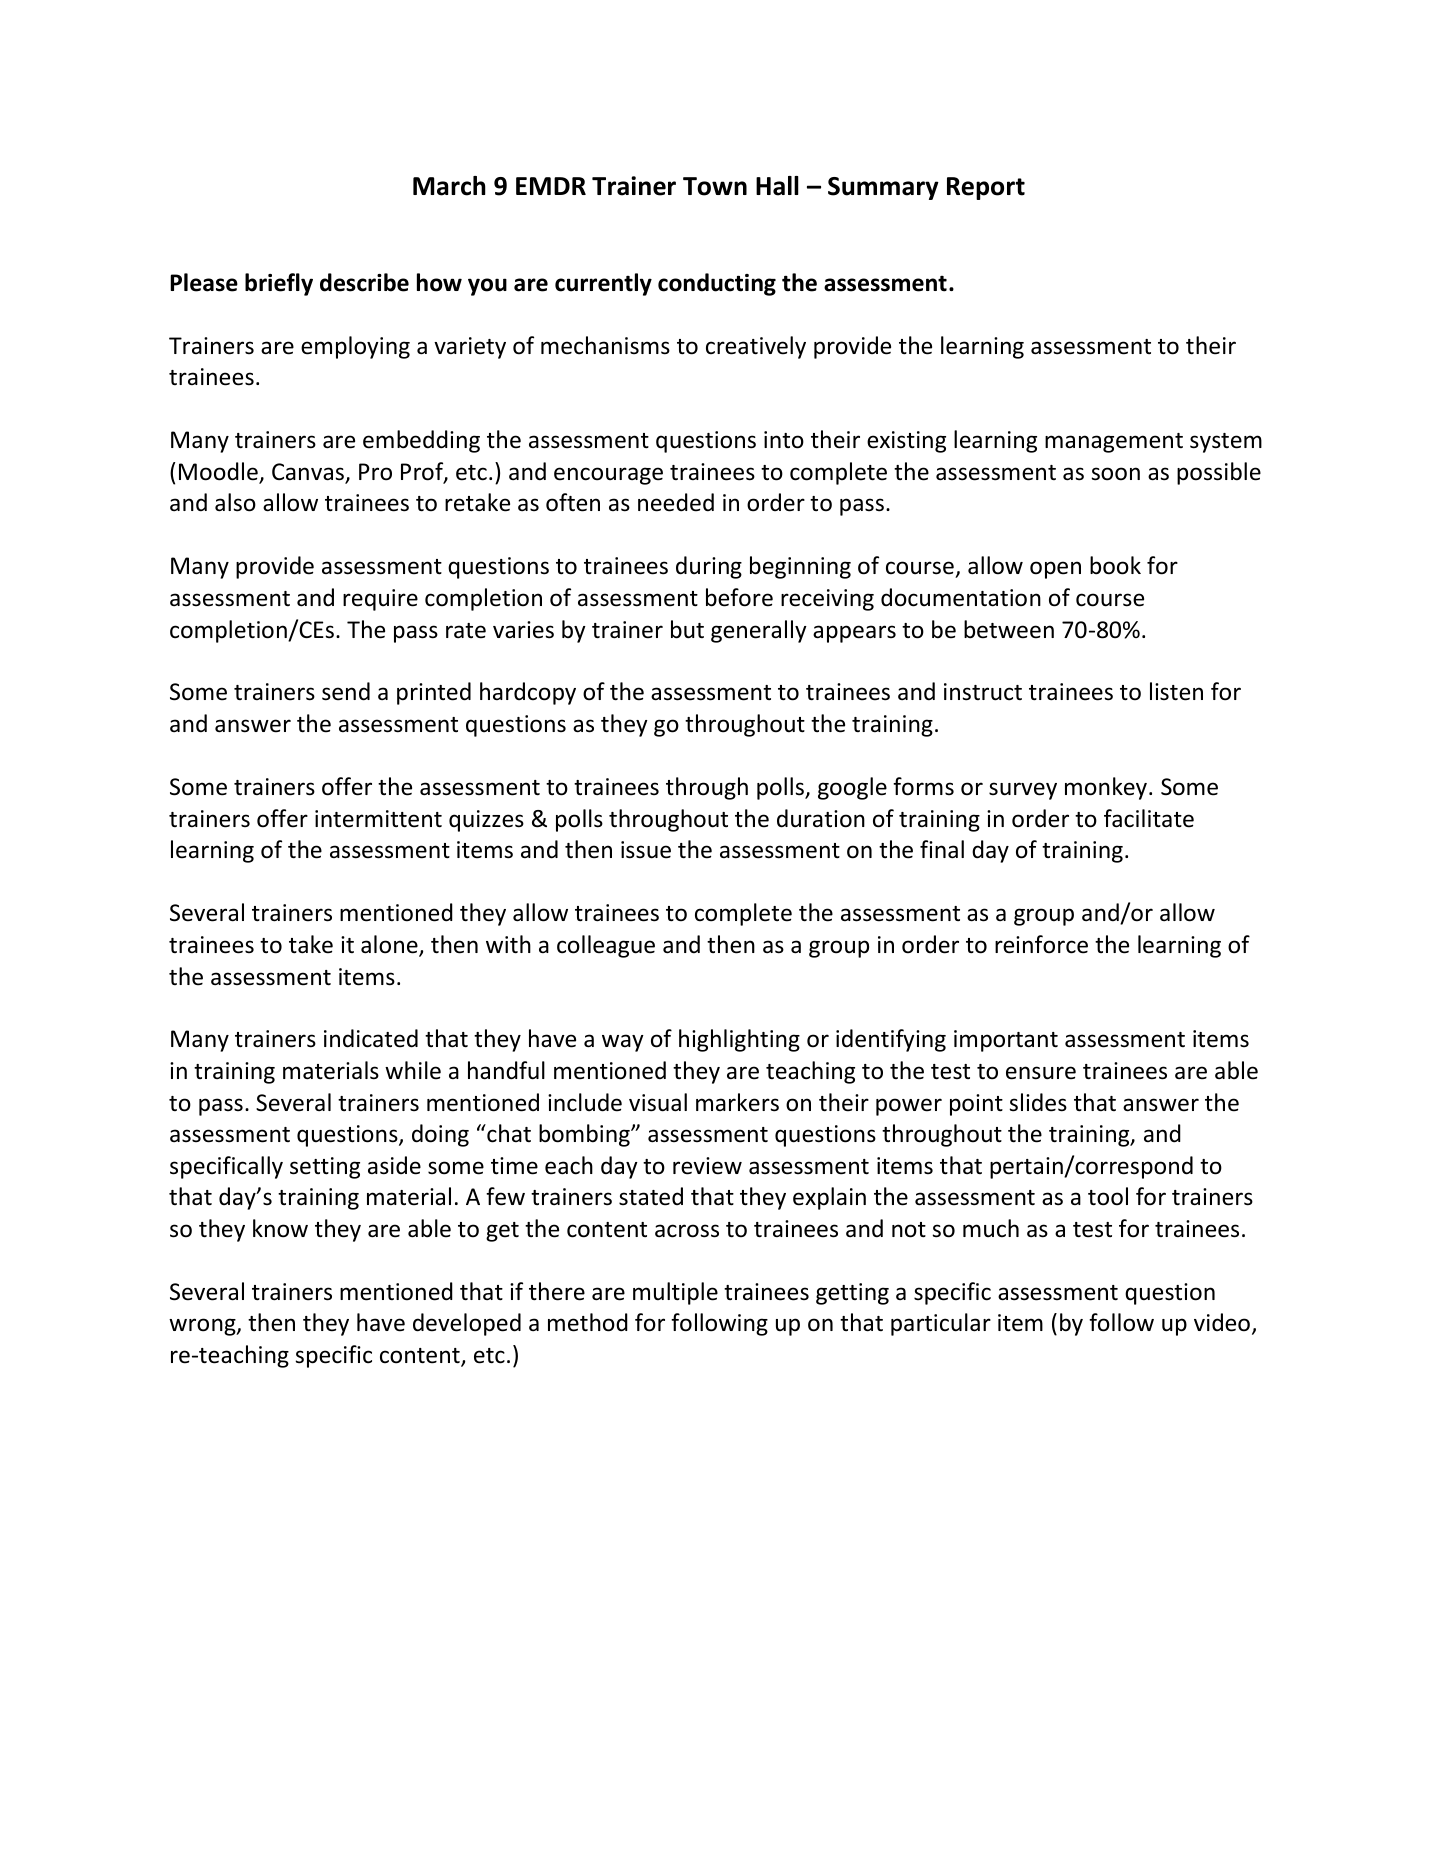 Image resolution: width=1437 pixels, height=1860 pixels. I want to click on highlighting, so click(739, 1040).
